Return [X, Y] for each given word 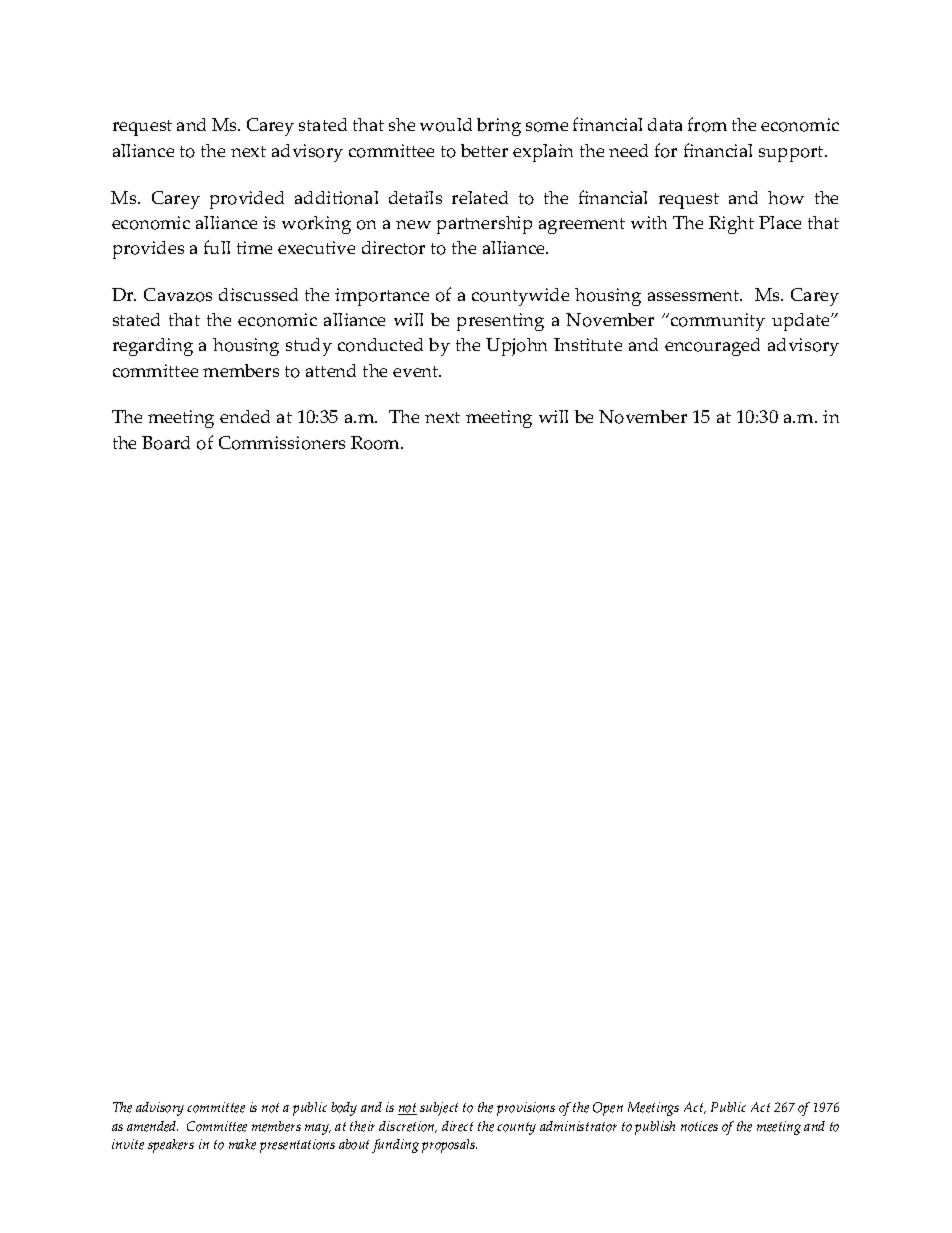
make [242, 1144]
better [484, 150]
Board [166, 443]
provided [247, 200]
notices [699, 1126]
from [707, 124]
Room [376, 443]
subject [439, 1109]
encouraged [712, 347]
